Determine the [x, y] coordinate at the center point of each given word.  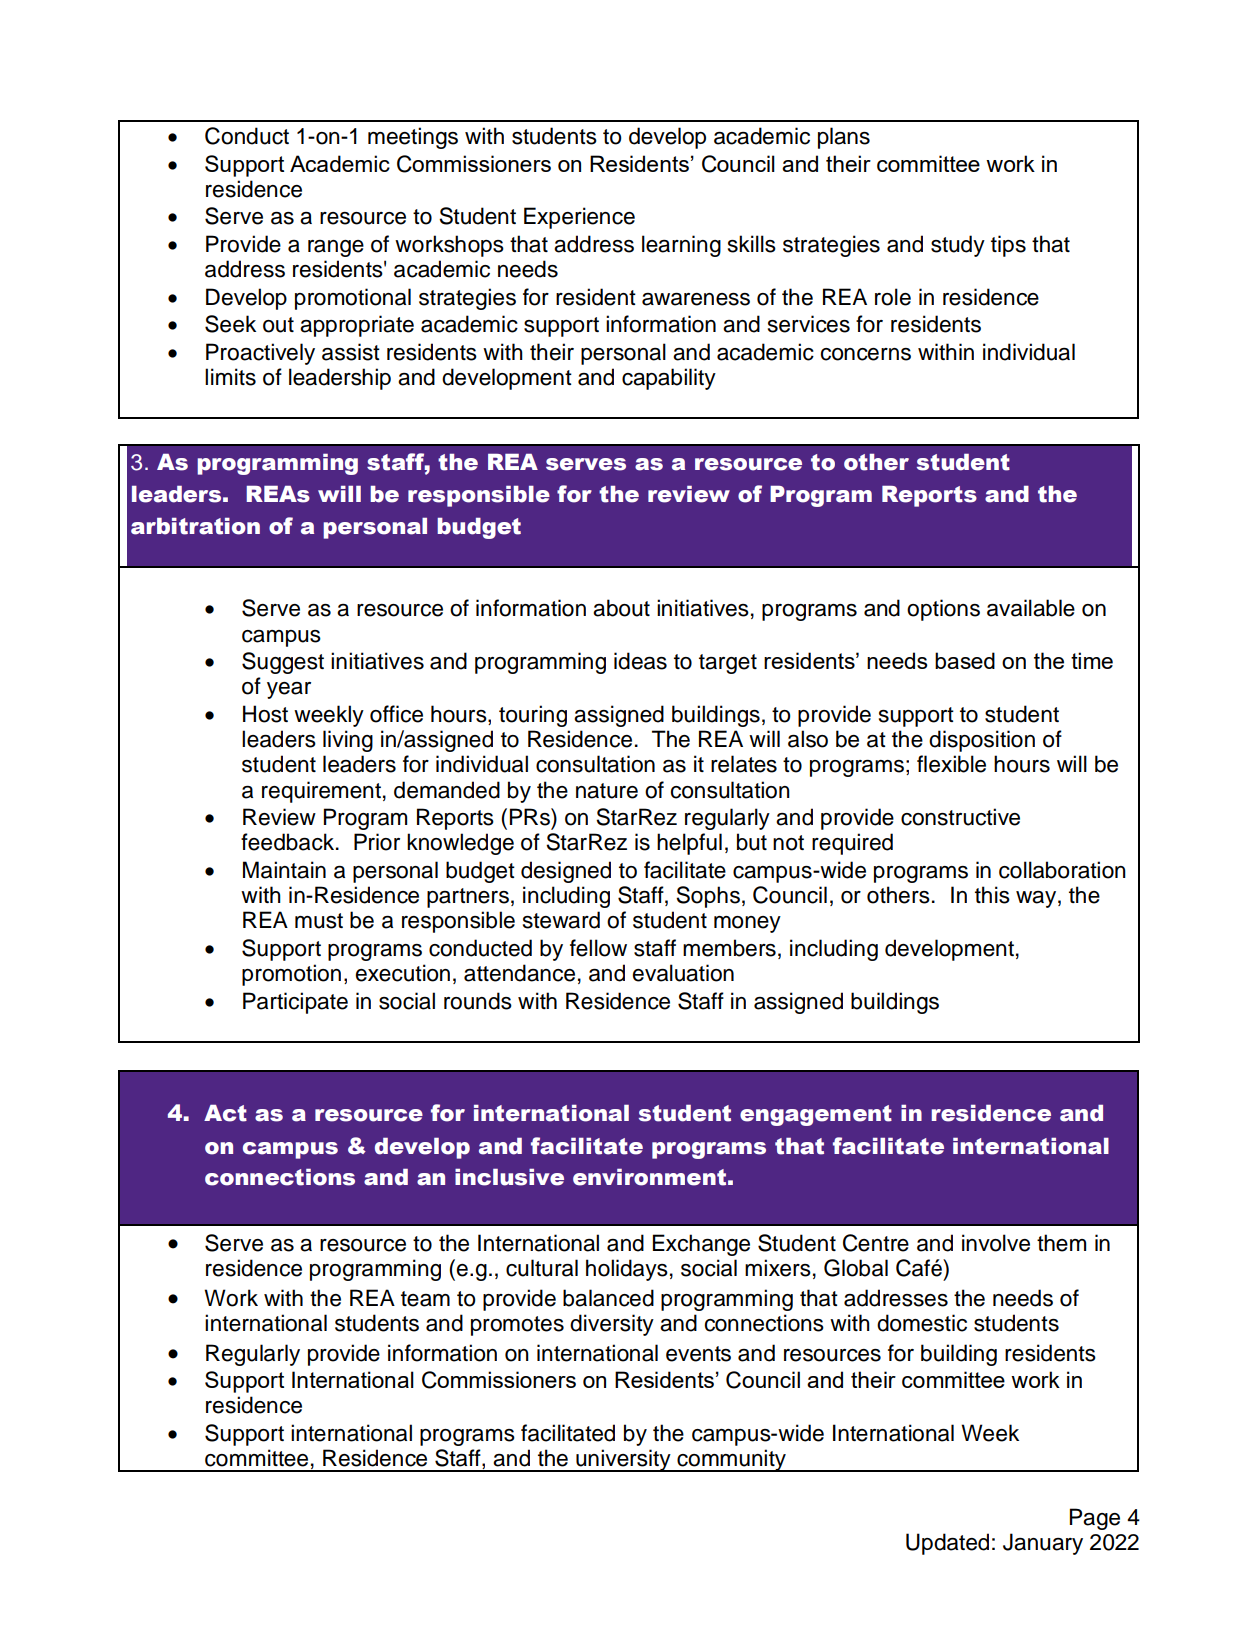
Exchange [701, 1245]
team [425, 1299]
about [621, 608]
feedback [289, 842]
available [1031, 608]
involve [996, 1243]
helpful [689, 844]
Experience [579, 218]
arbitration [195, 526]
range [336, 248]
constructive [960, 817]
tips [1008, 246]
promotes [517, 1326]
